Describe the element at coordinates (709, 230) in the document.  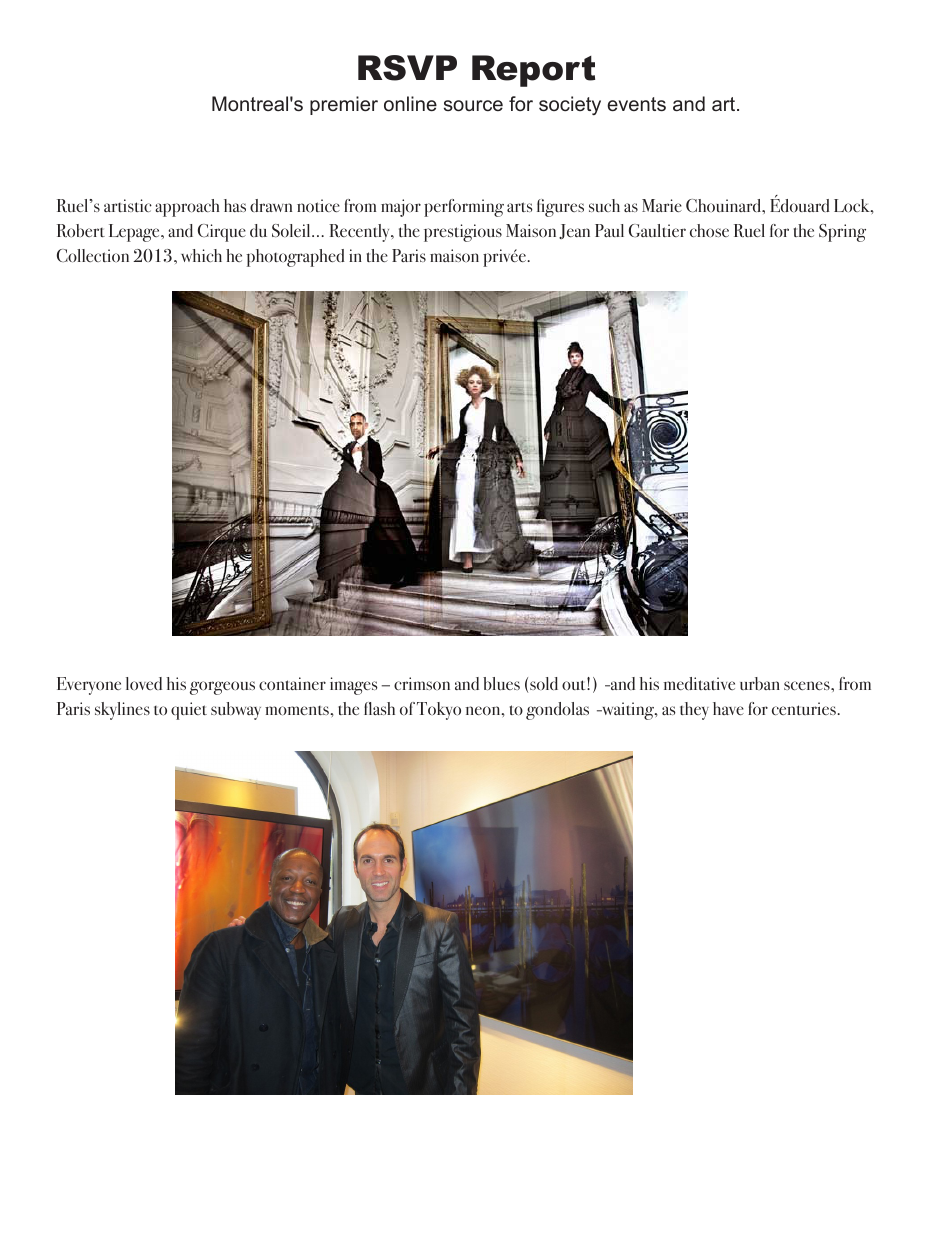
I see `chose` at that location.
